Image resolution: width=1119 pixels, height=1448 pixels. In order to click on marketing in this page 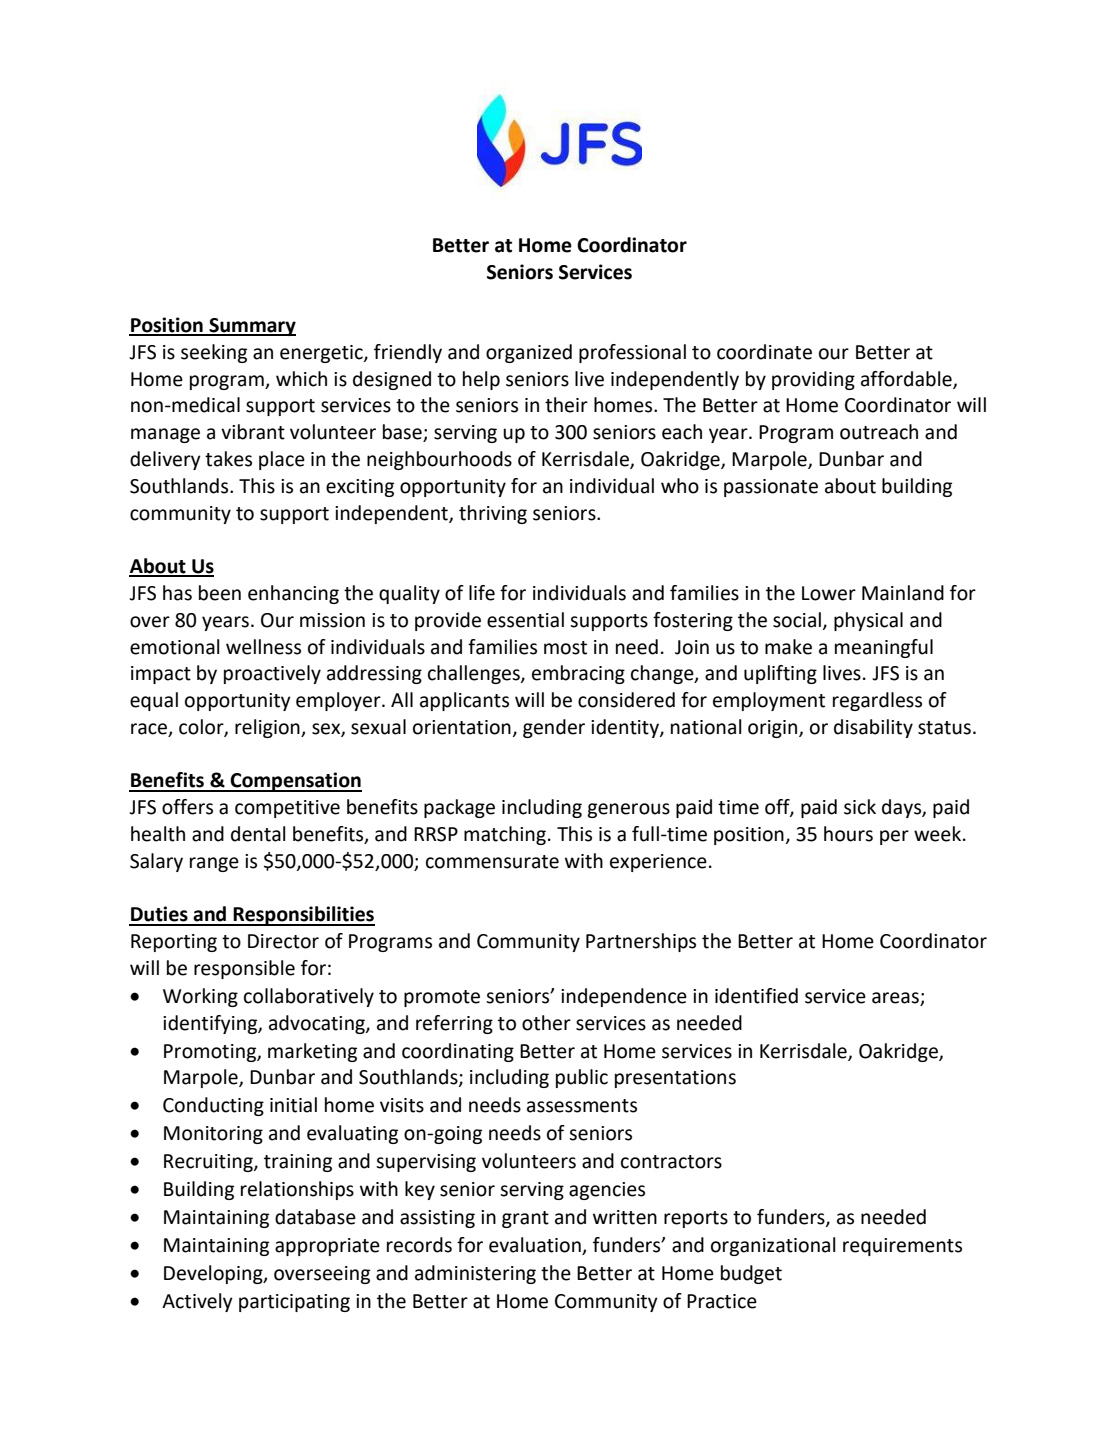, I will do `click(312, 1052)`.
